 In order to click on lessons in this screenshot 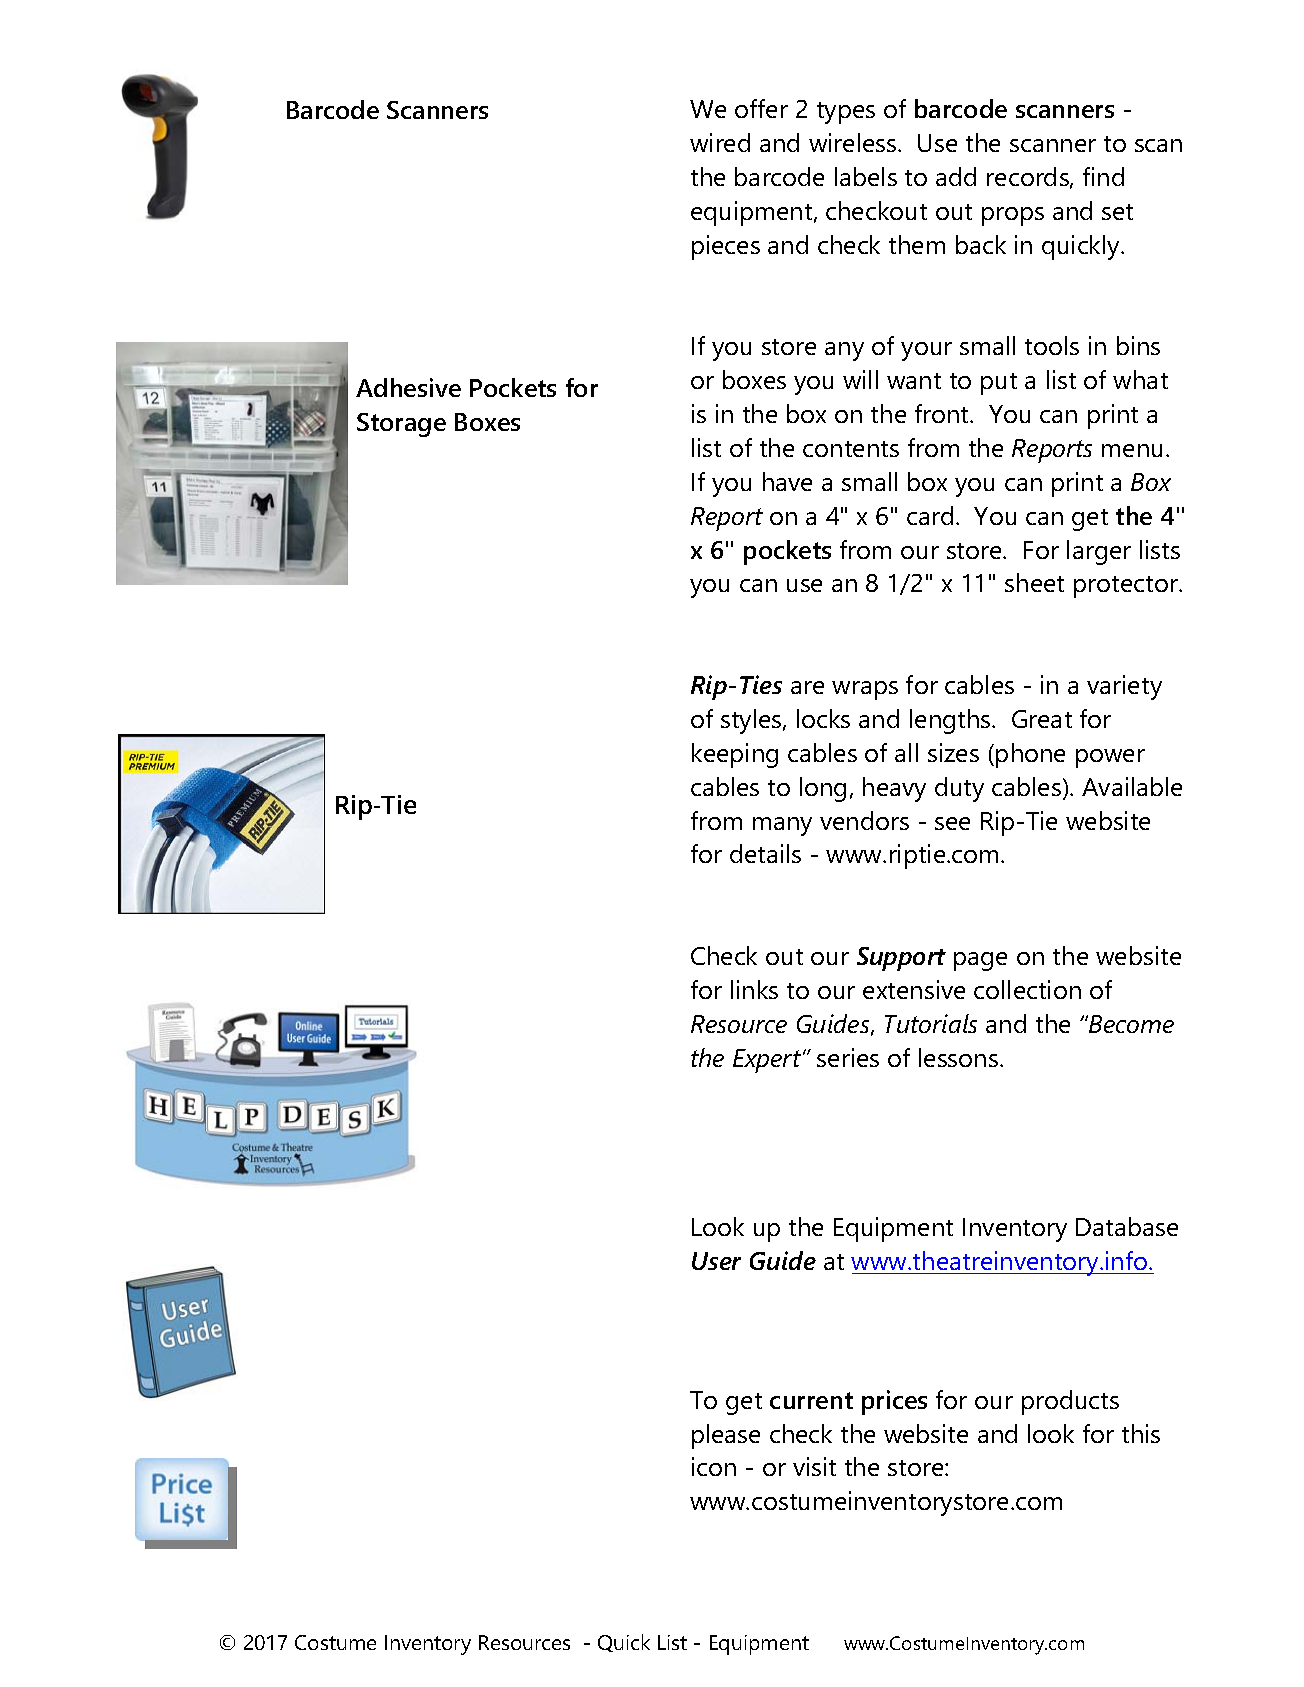, I will do `click(960, 1057)`.
